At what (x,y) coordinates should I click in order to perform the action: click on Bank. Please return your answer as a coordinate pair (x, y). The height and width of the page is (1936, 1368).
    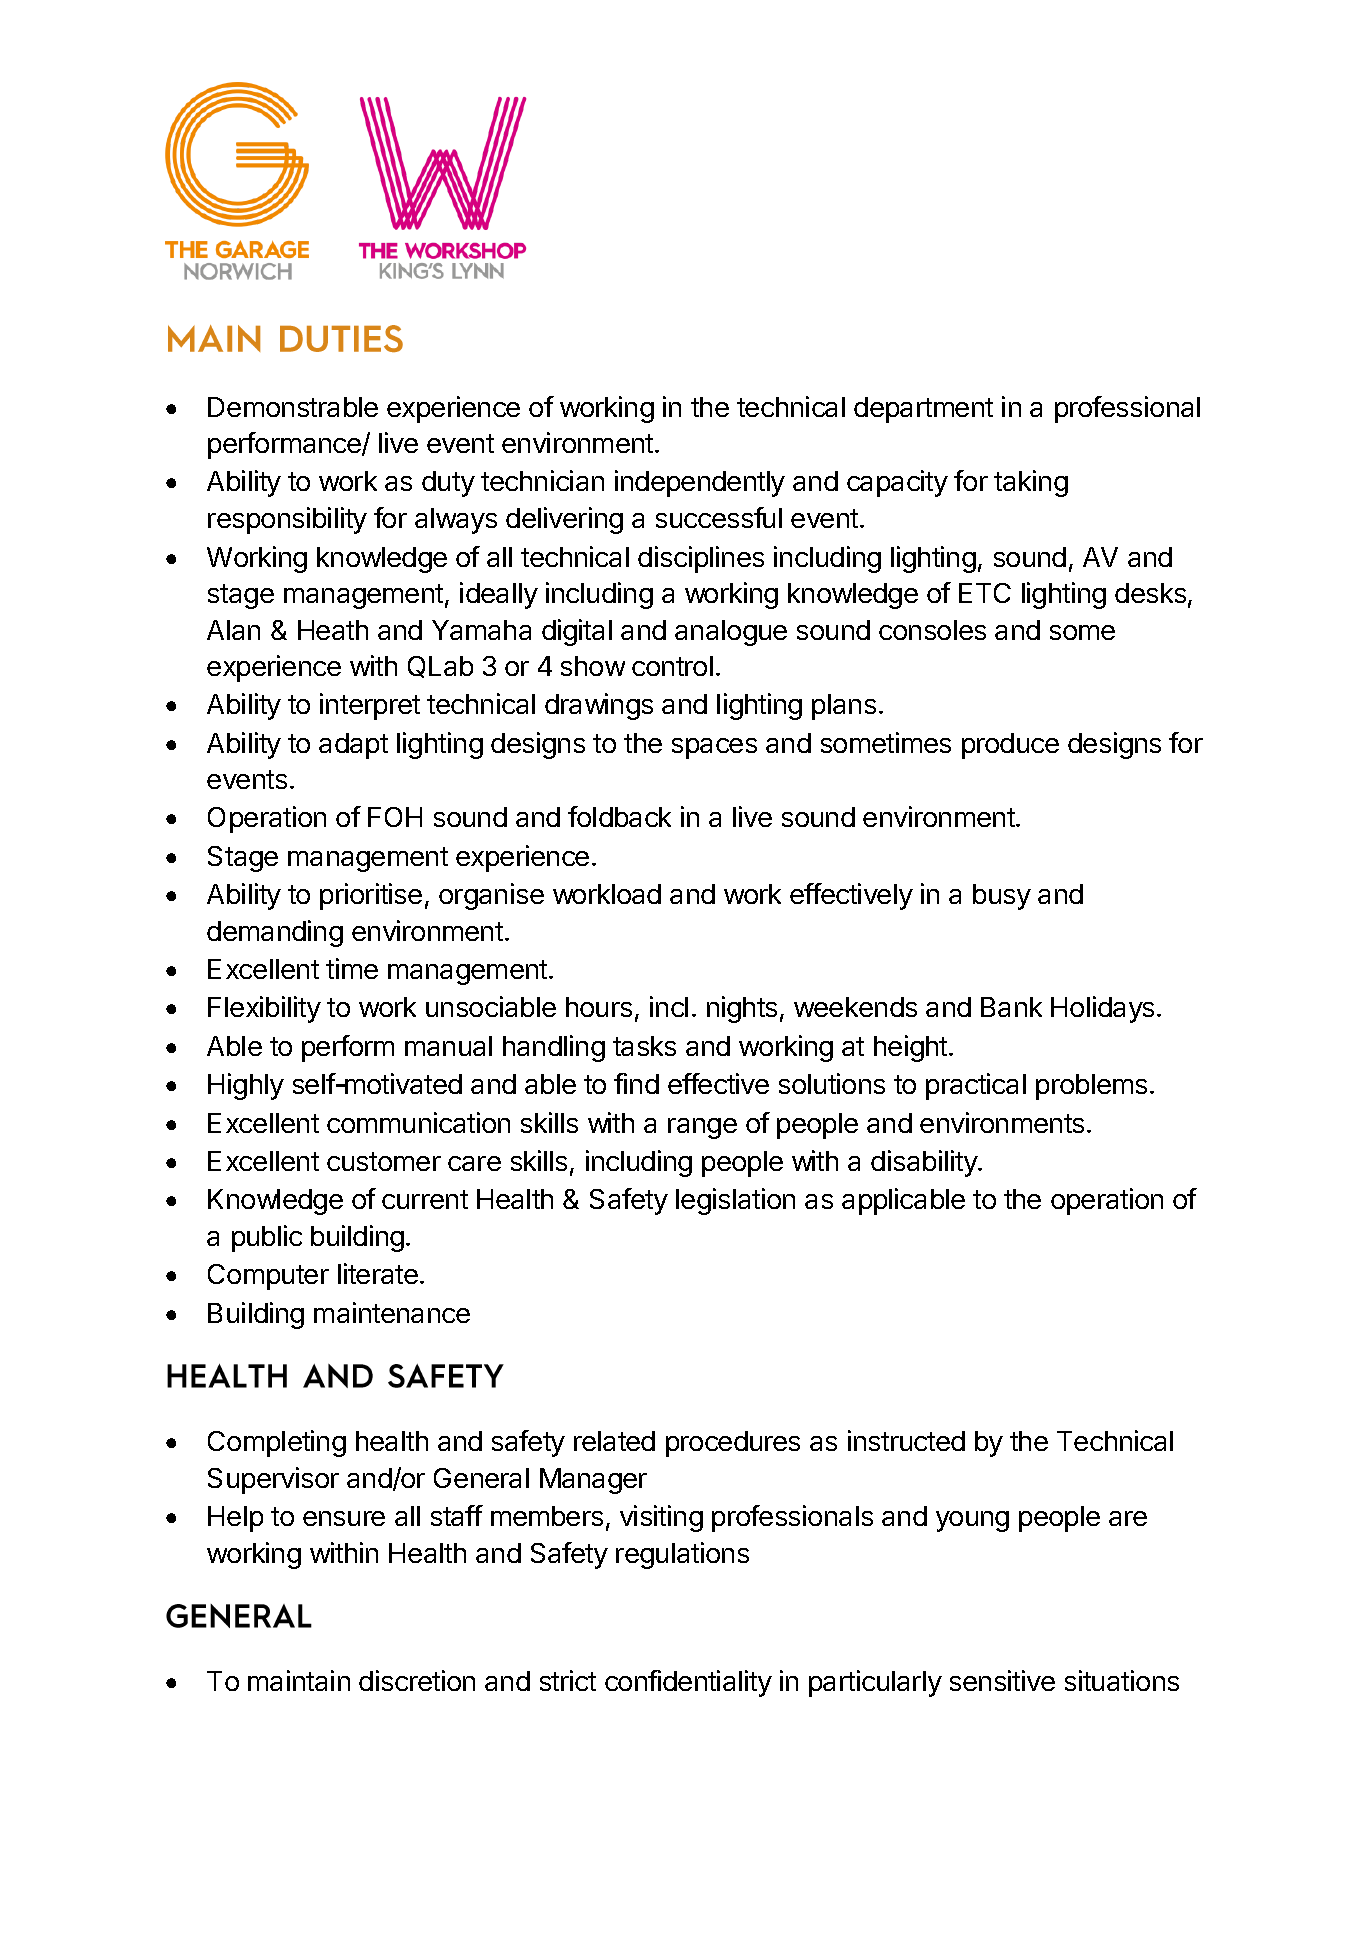
    Looking at the image, I should click on (1011, 1007).
